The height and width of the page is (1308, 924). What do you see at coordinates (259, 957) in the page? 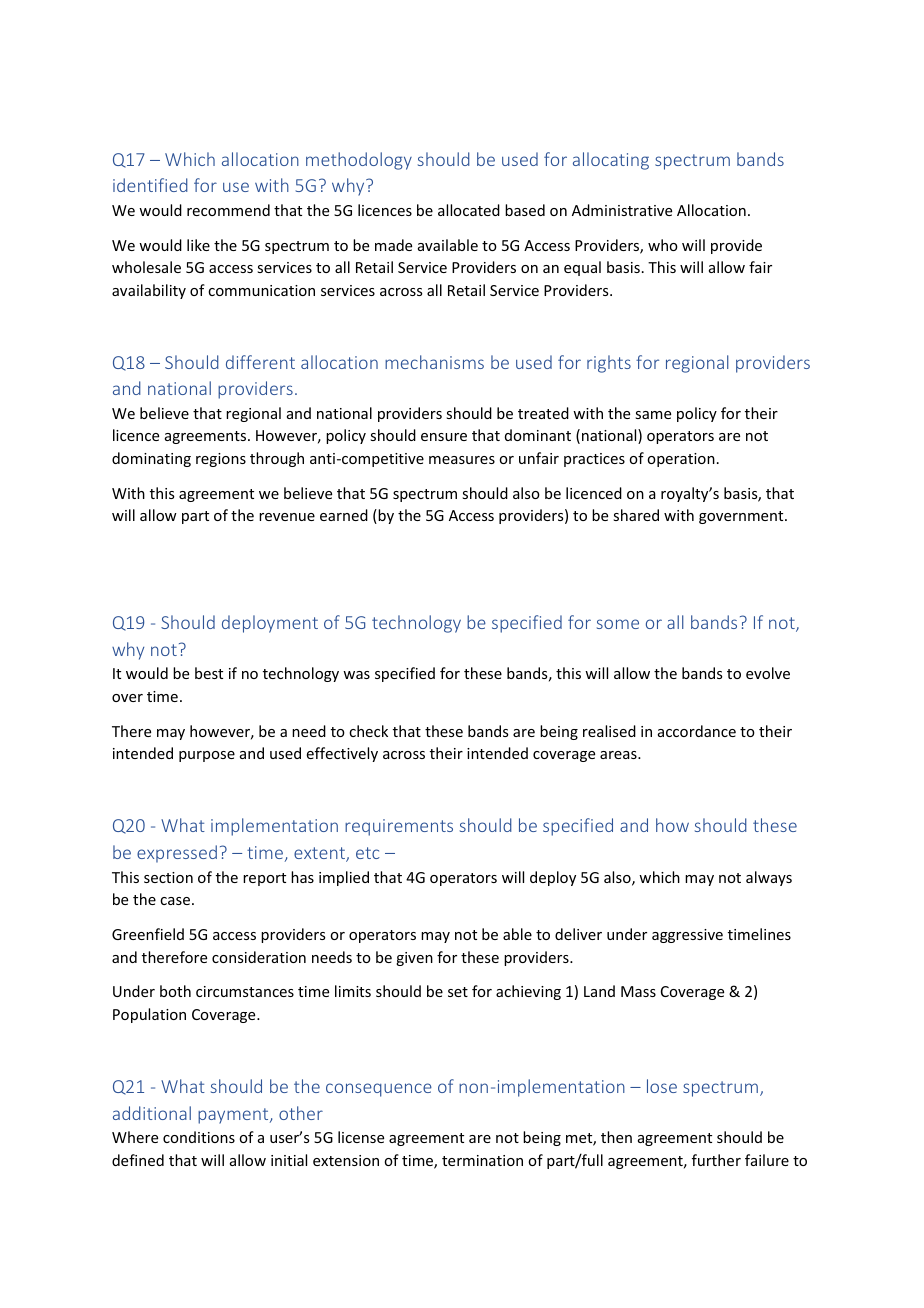
I see `consideration` at bounding box center [259, 957].
